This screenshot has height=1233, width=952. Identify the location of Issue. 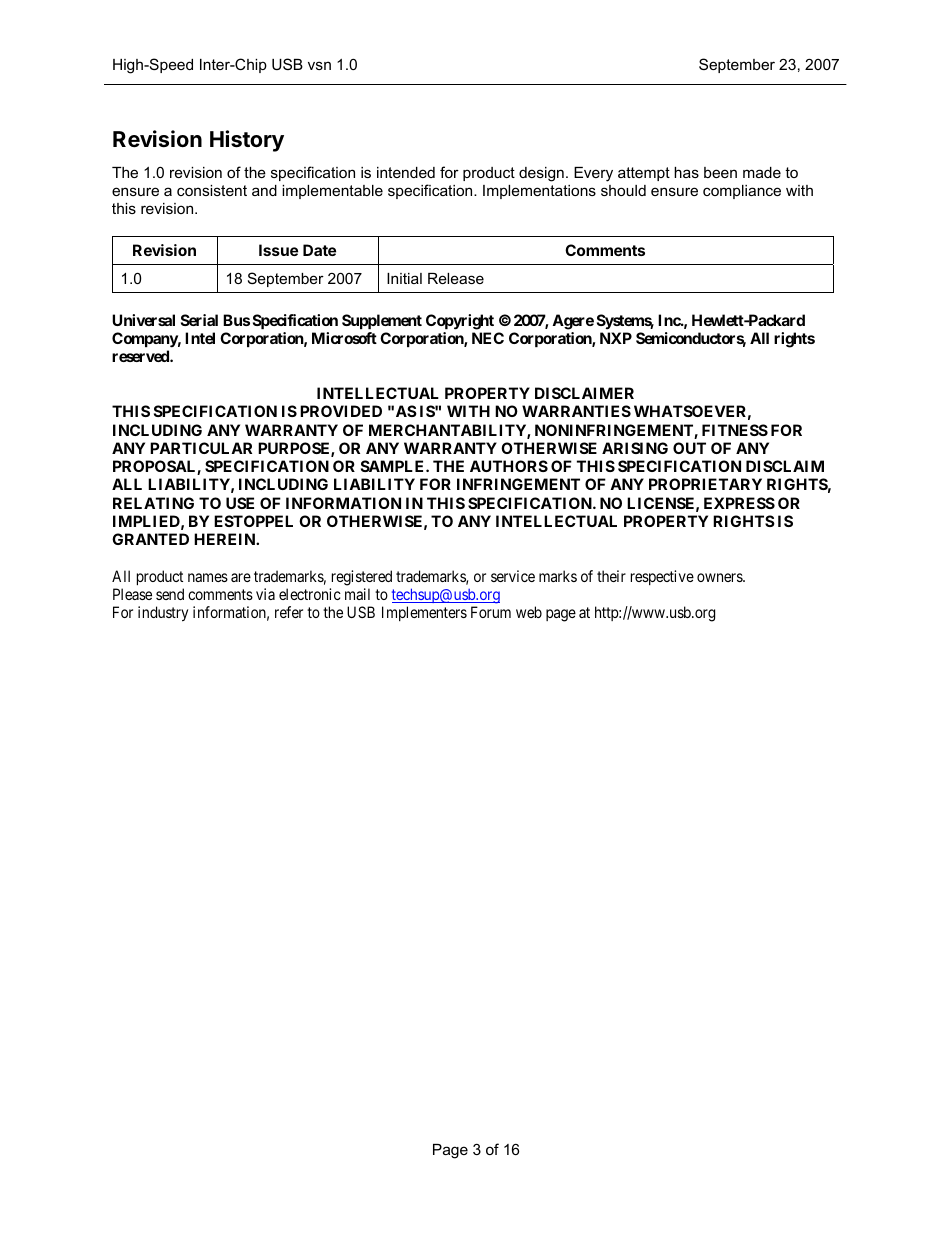
(278, 250).
